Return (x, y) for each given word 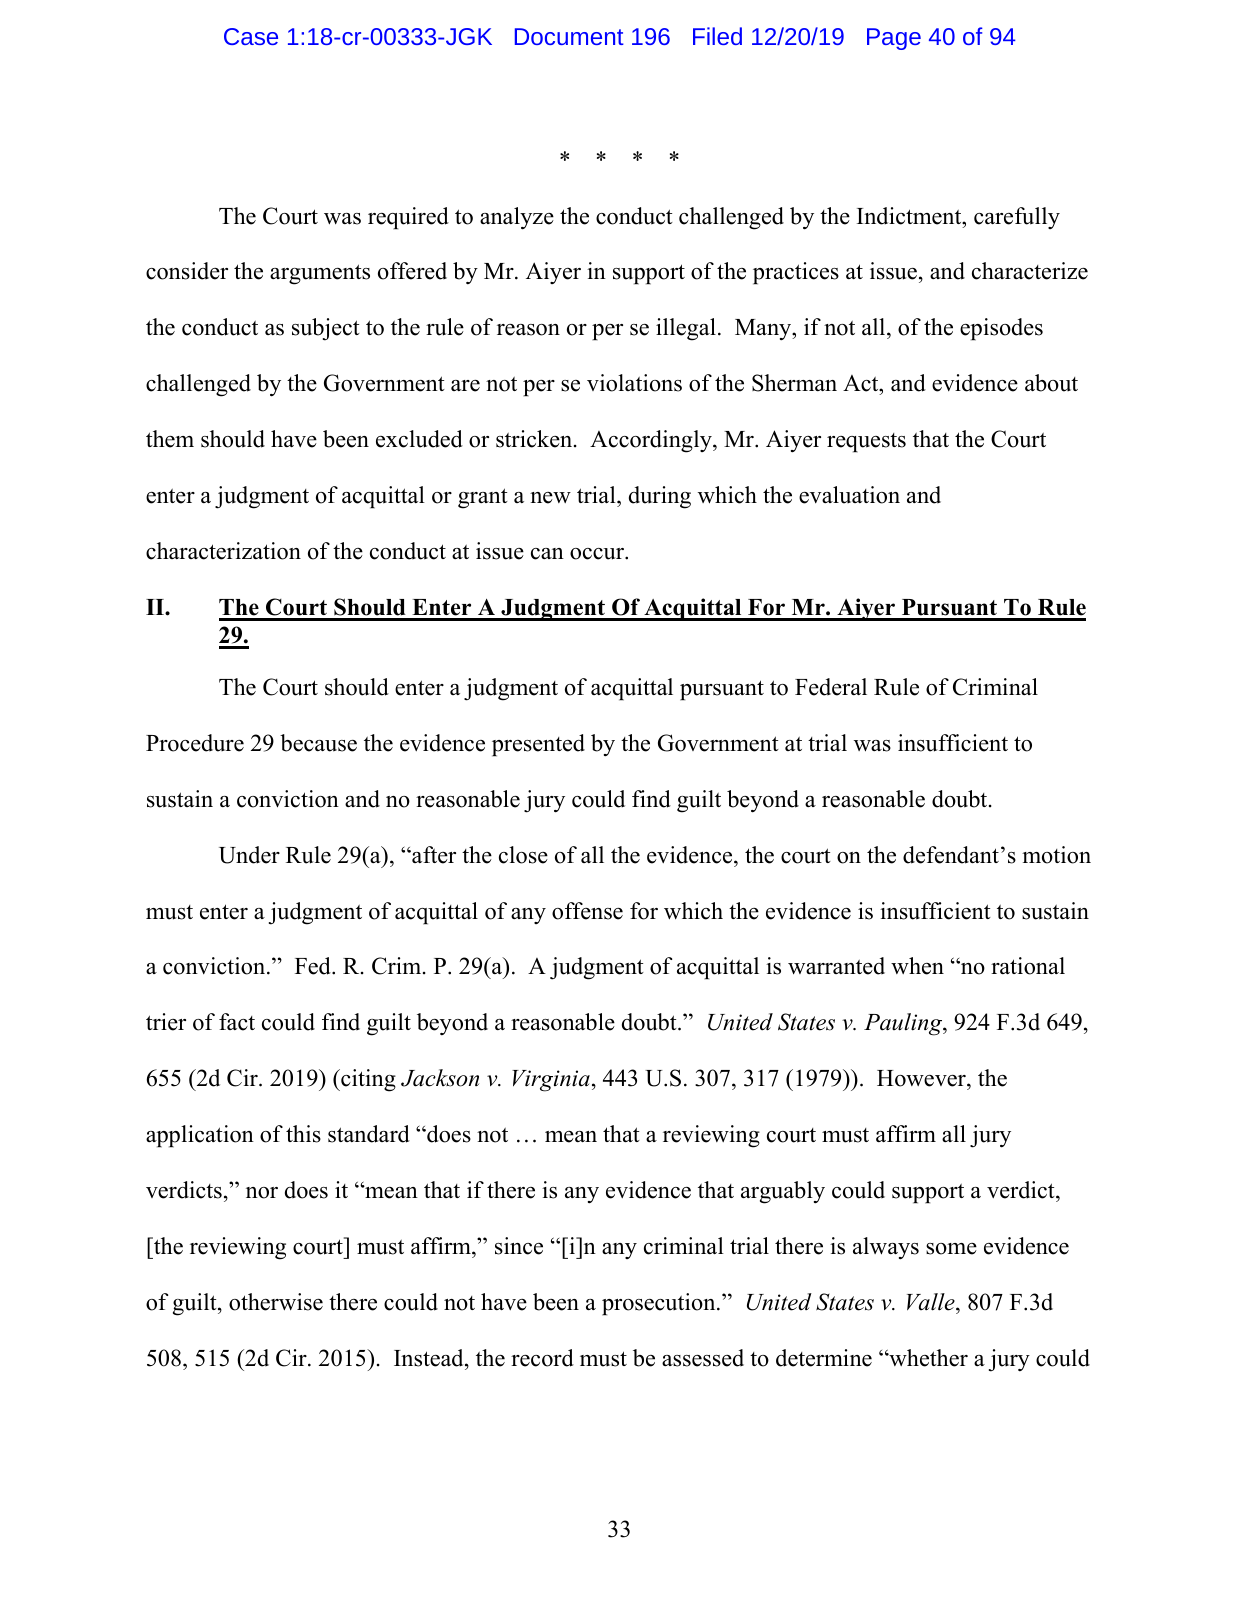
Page (894, 39)
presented (538, 745)
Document (569, 36)
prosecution (660, 1304)
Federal (831, 687)
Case (251, 36)
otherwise (276, 1302)
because (318, 743)
